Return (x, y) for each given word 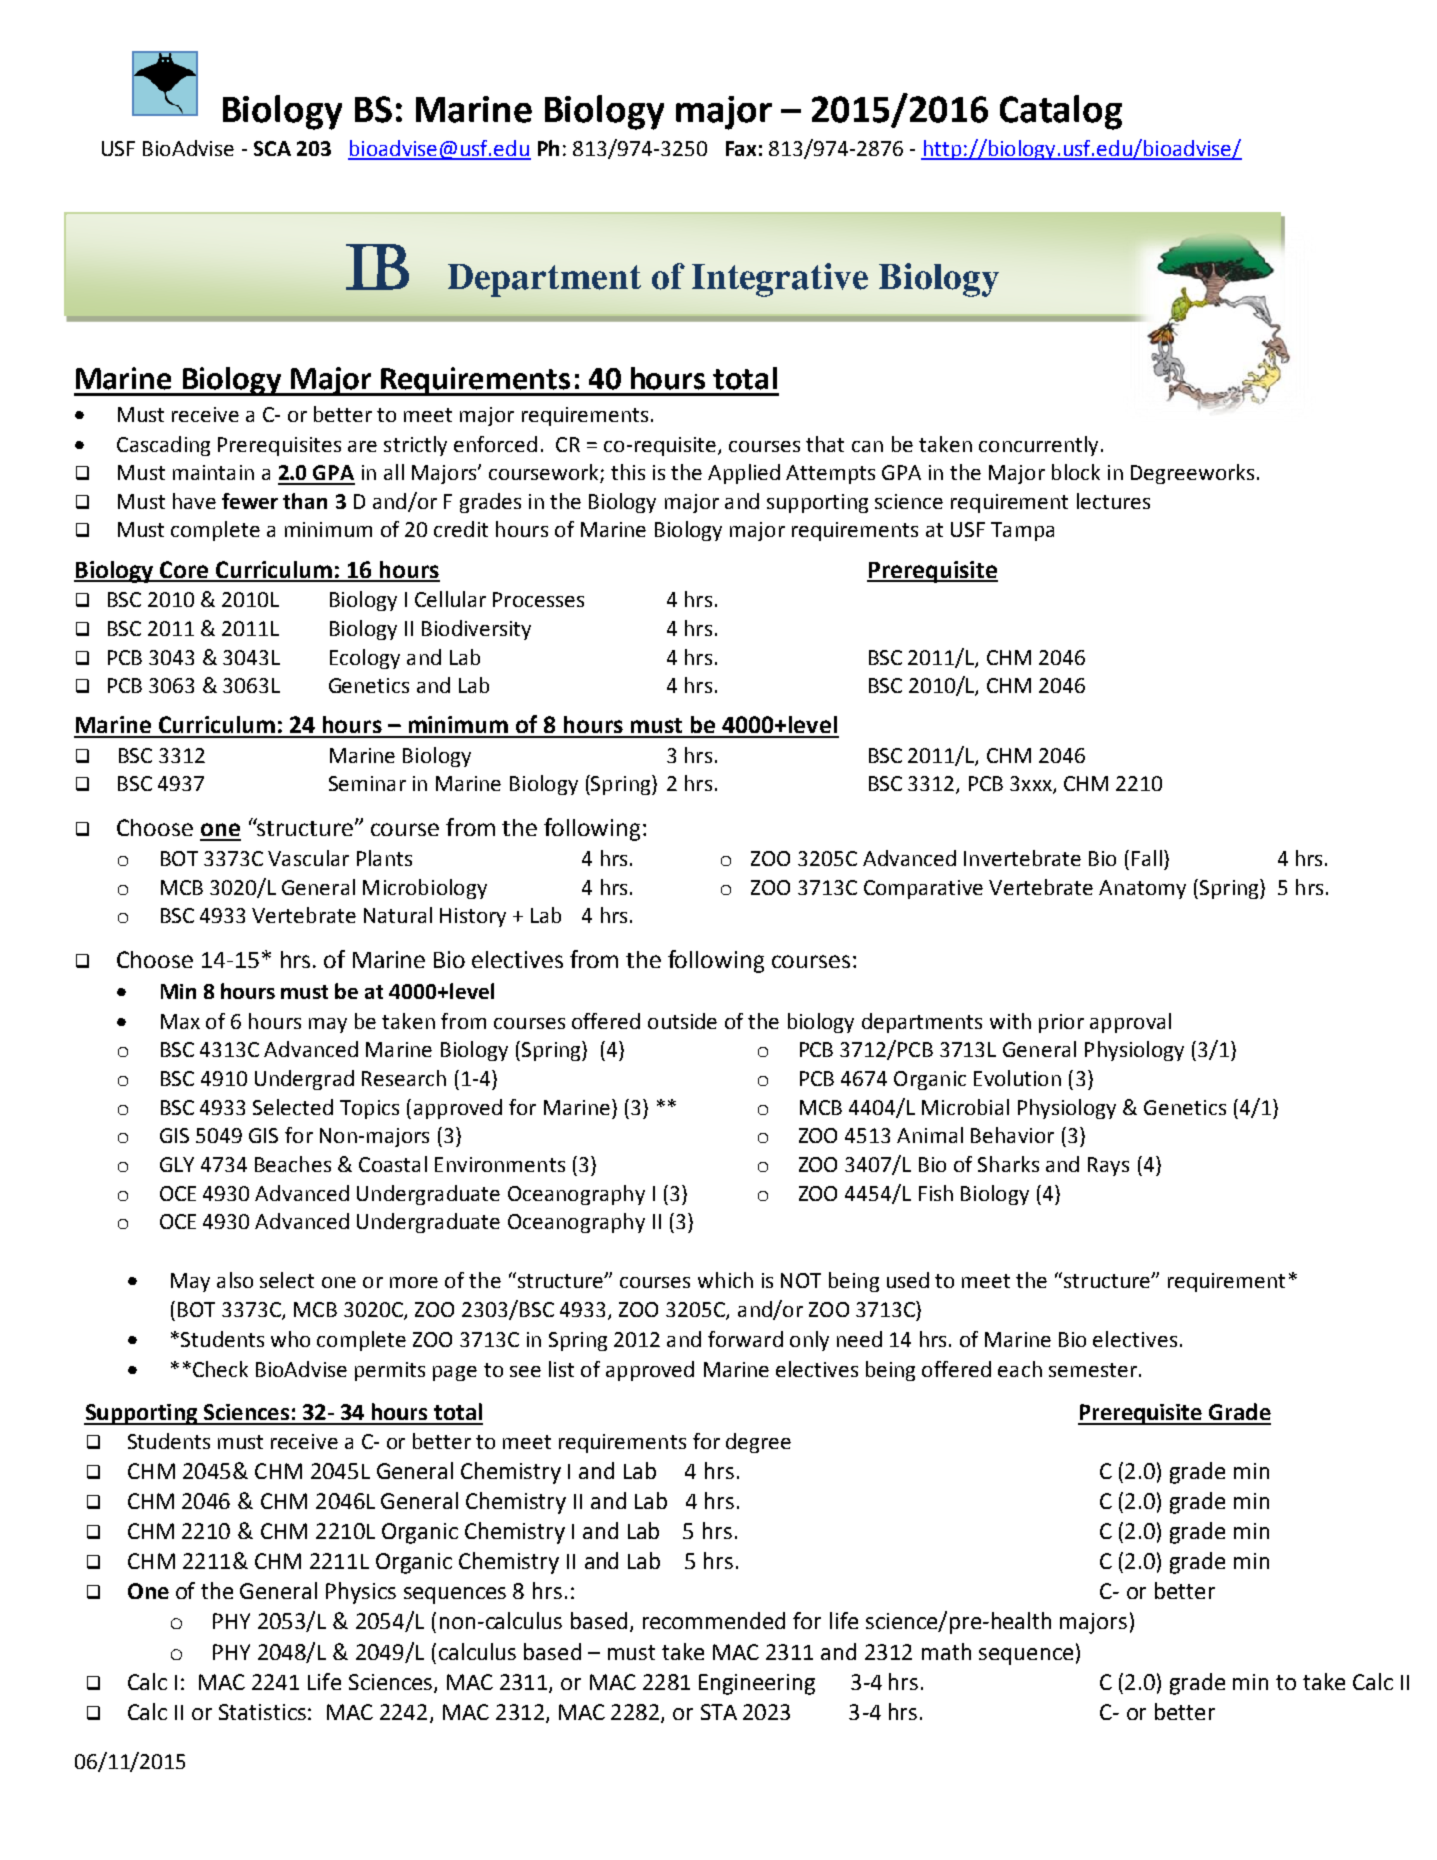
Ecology (365, 659)
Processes (538, 599)
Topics (369, 1109)
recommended (714, 1620)
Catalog (1061, 112)
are (362, 446)
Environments (500, 1164)
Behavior (1012, 1135)
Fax (741, 148)
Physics (361, 1593)
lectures (1113, 501)
